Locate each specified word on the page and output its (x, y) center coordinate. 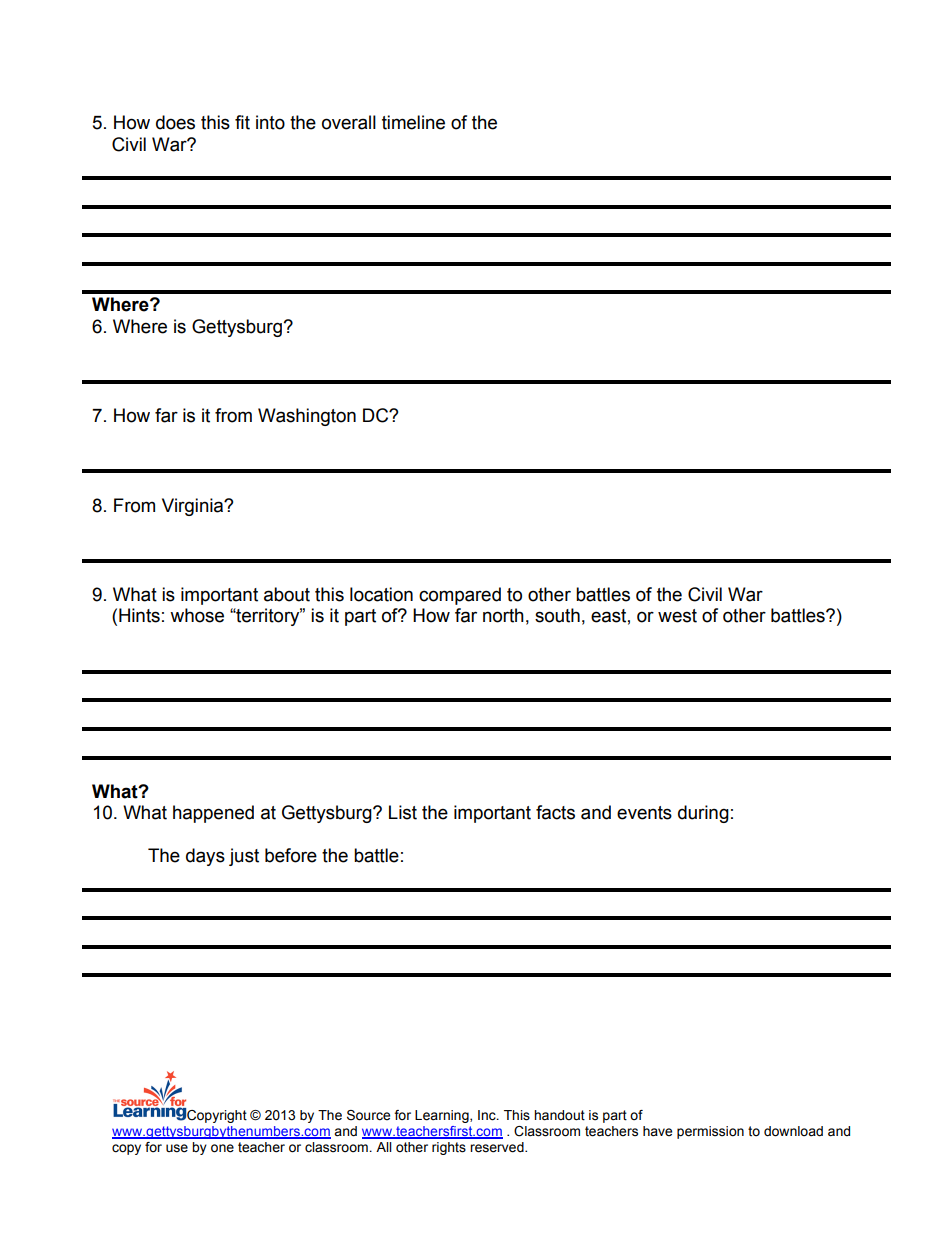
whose (197, 615)
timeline (413, 122)
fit (242, 122)
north (503, 615)
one (222, 1148)
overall (349, 122)
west (677, 616)
